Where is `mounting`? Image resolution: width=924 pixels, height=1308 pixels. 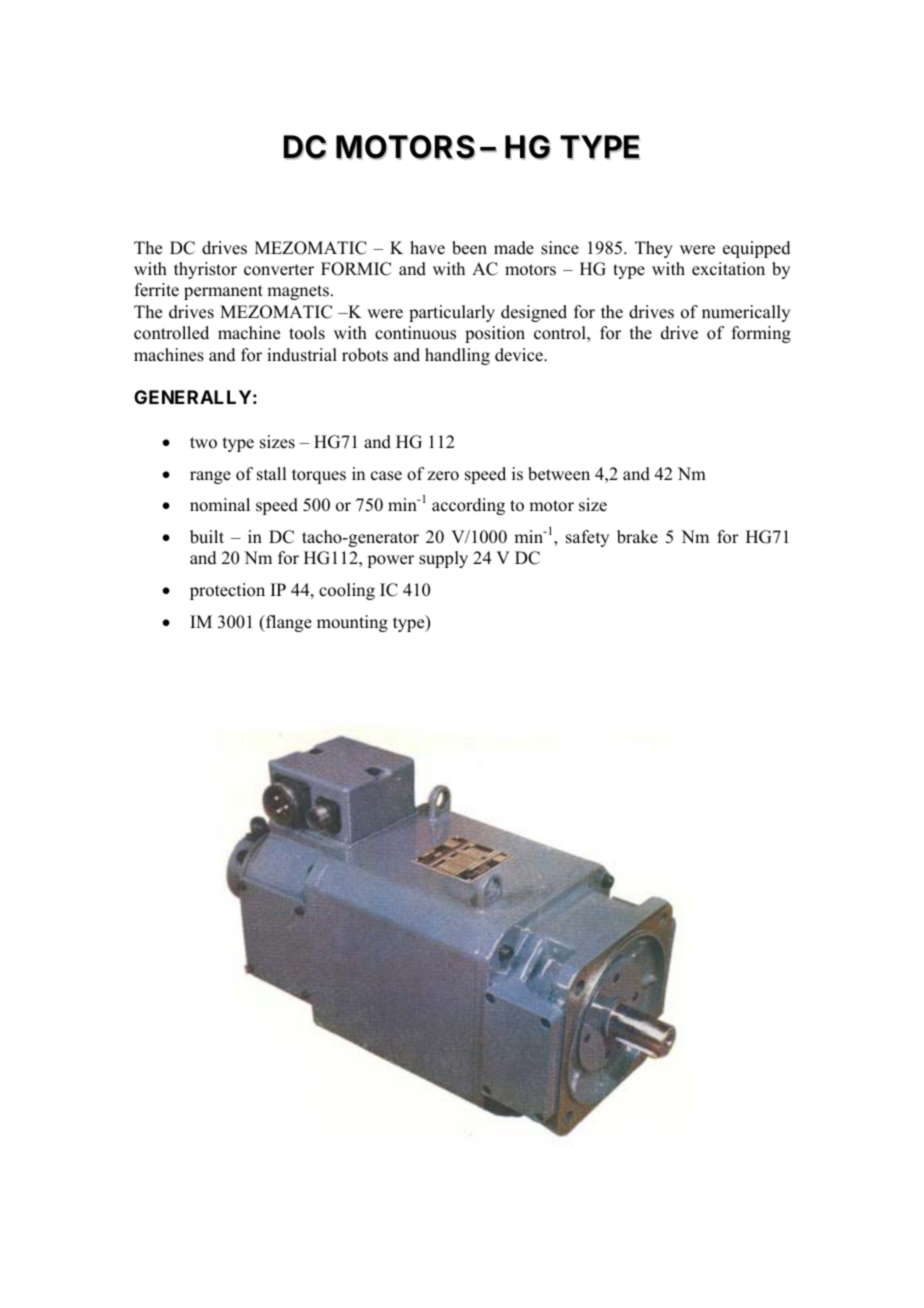
mounting is located at coordinates (352, 623).
